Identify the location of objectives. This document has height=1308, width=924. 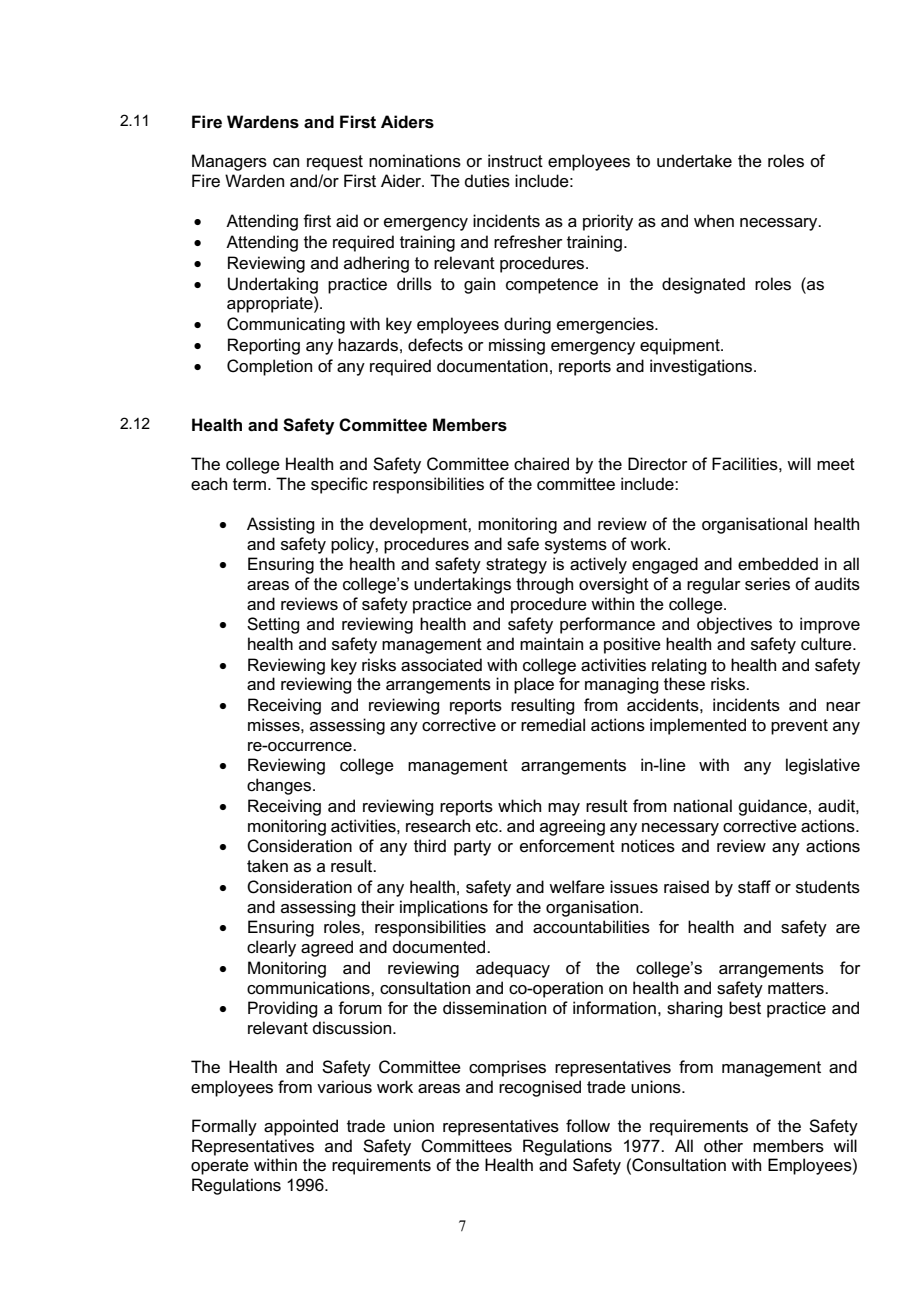
(734, 625).
